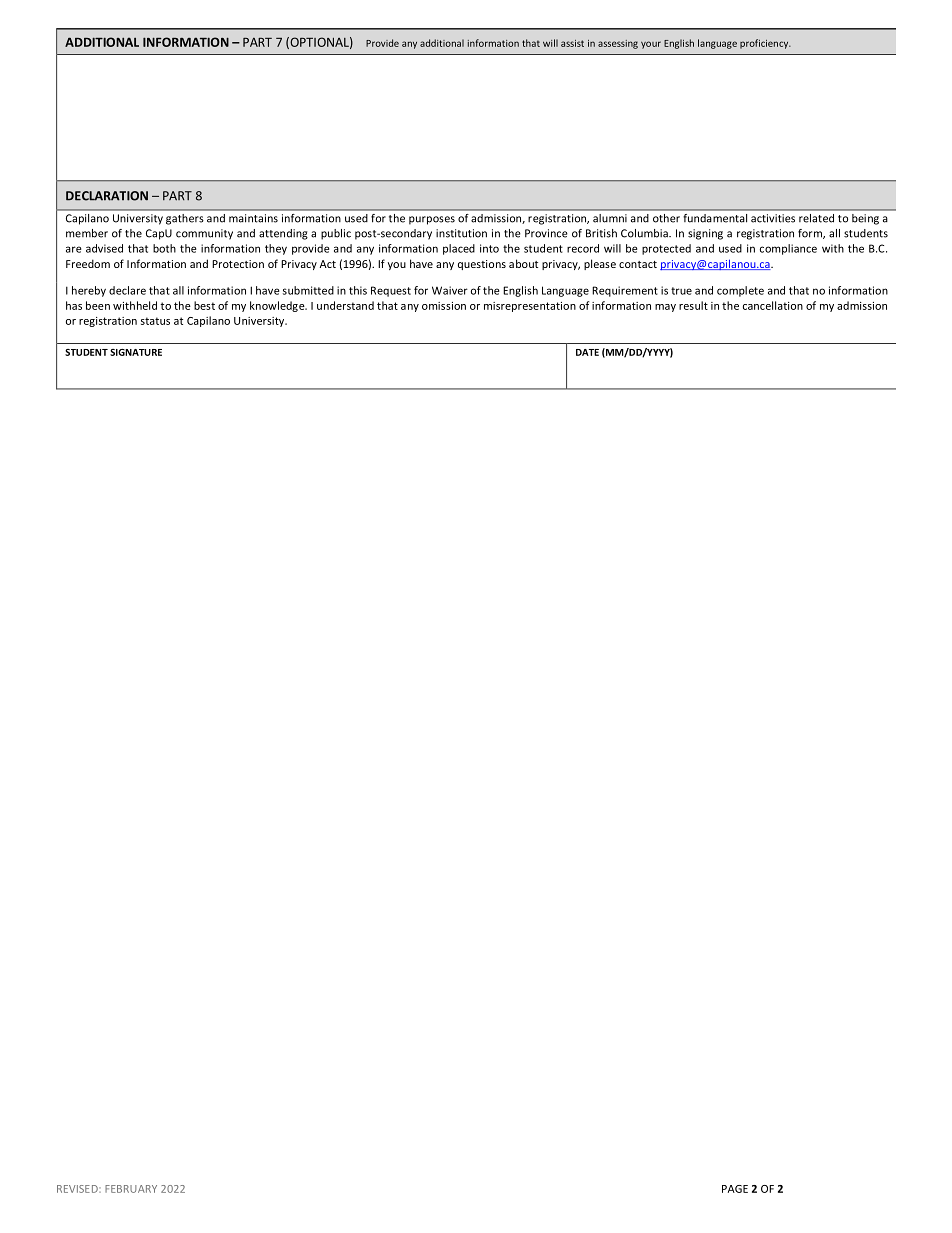  I want to click on DATE, so click(587, 352).
